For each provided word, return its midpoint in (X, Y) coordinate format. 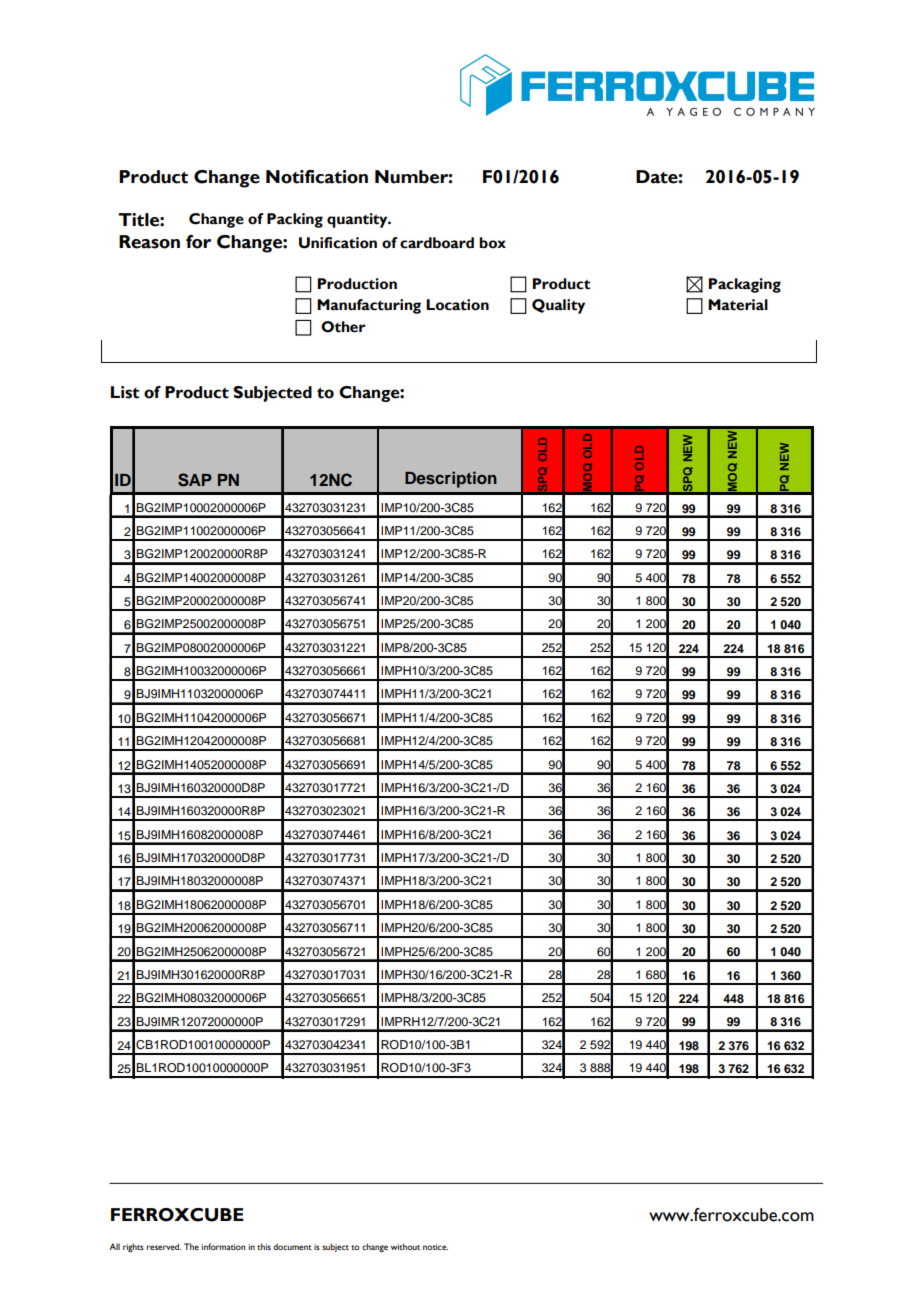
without (405, 1246)
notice (435, 1247)
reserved (164, 1246)
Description (451, 479)
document (292, 1246)
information (224, 1246)
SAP (195, 480)
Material (738, 305)
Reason (149, 242)
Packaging (745, 285)
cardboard (437, 243)
